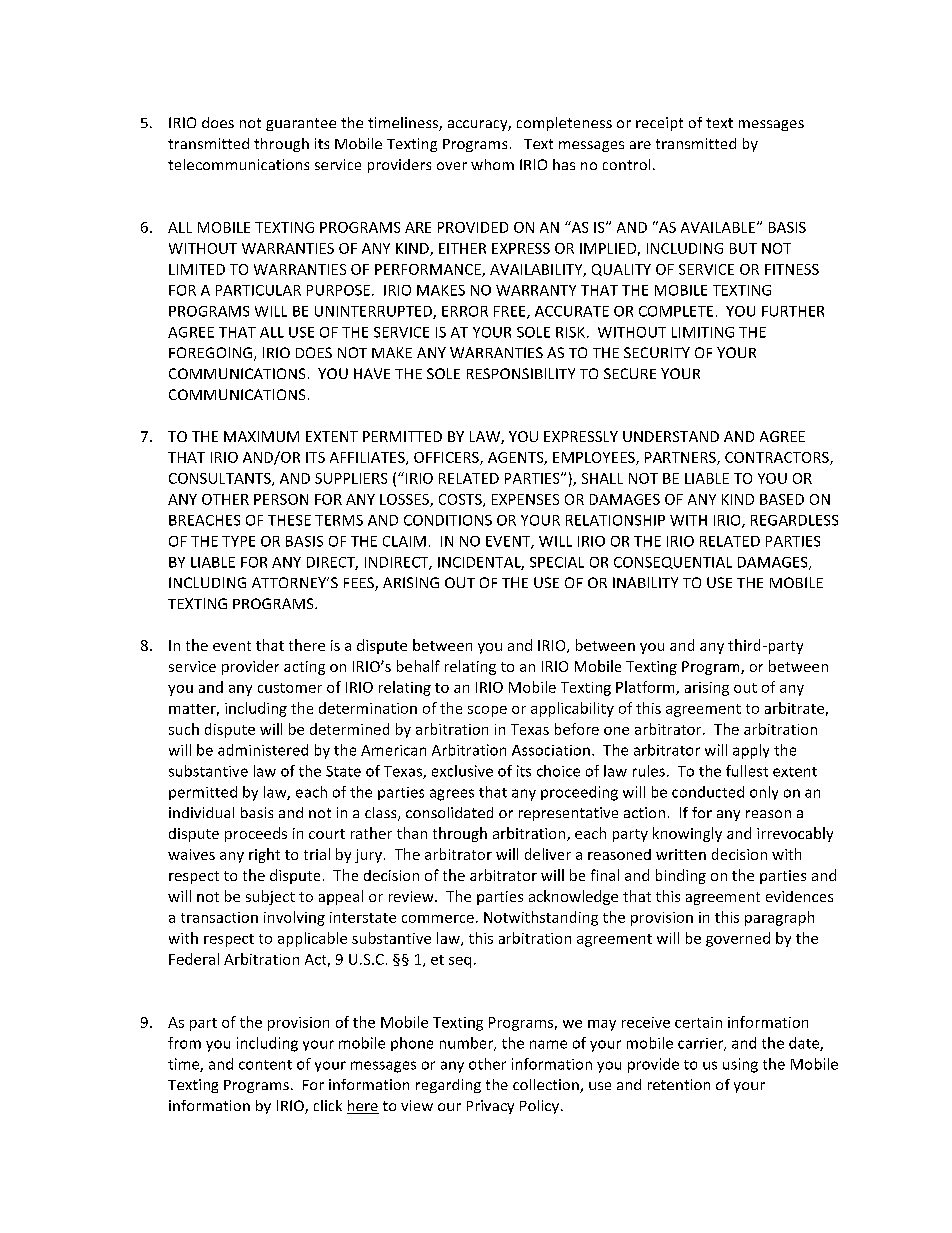 Image resolution: width=952 pixels, height=1233 pixels. Describe the element at coordinates (703, 332) in the image. I see `LIMITING` at that location.
